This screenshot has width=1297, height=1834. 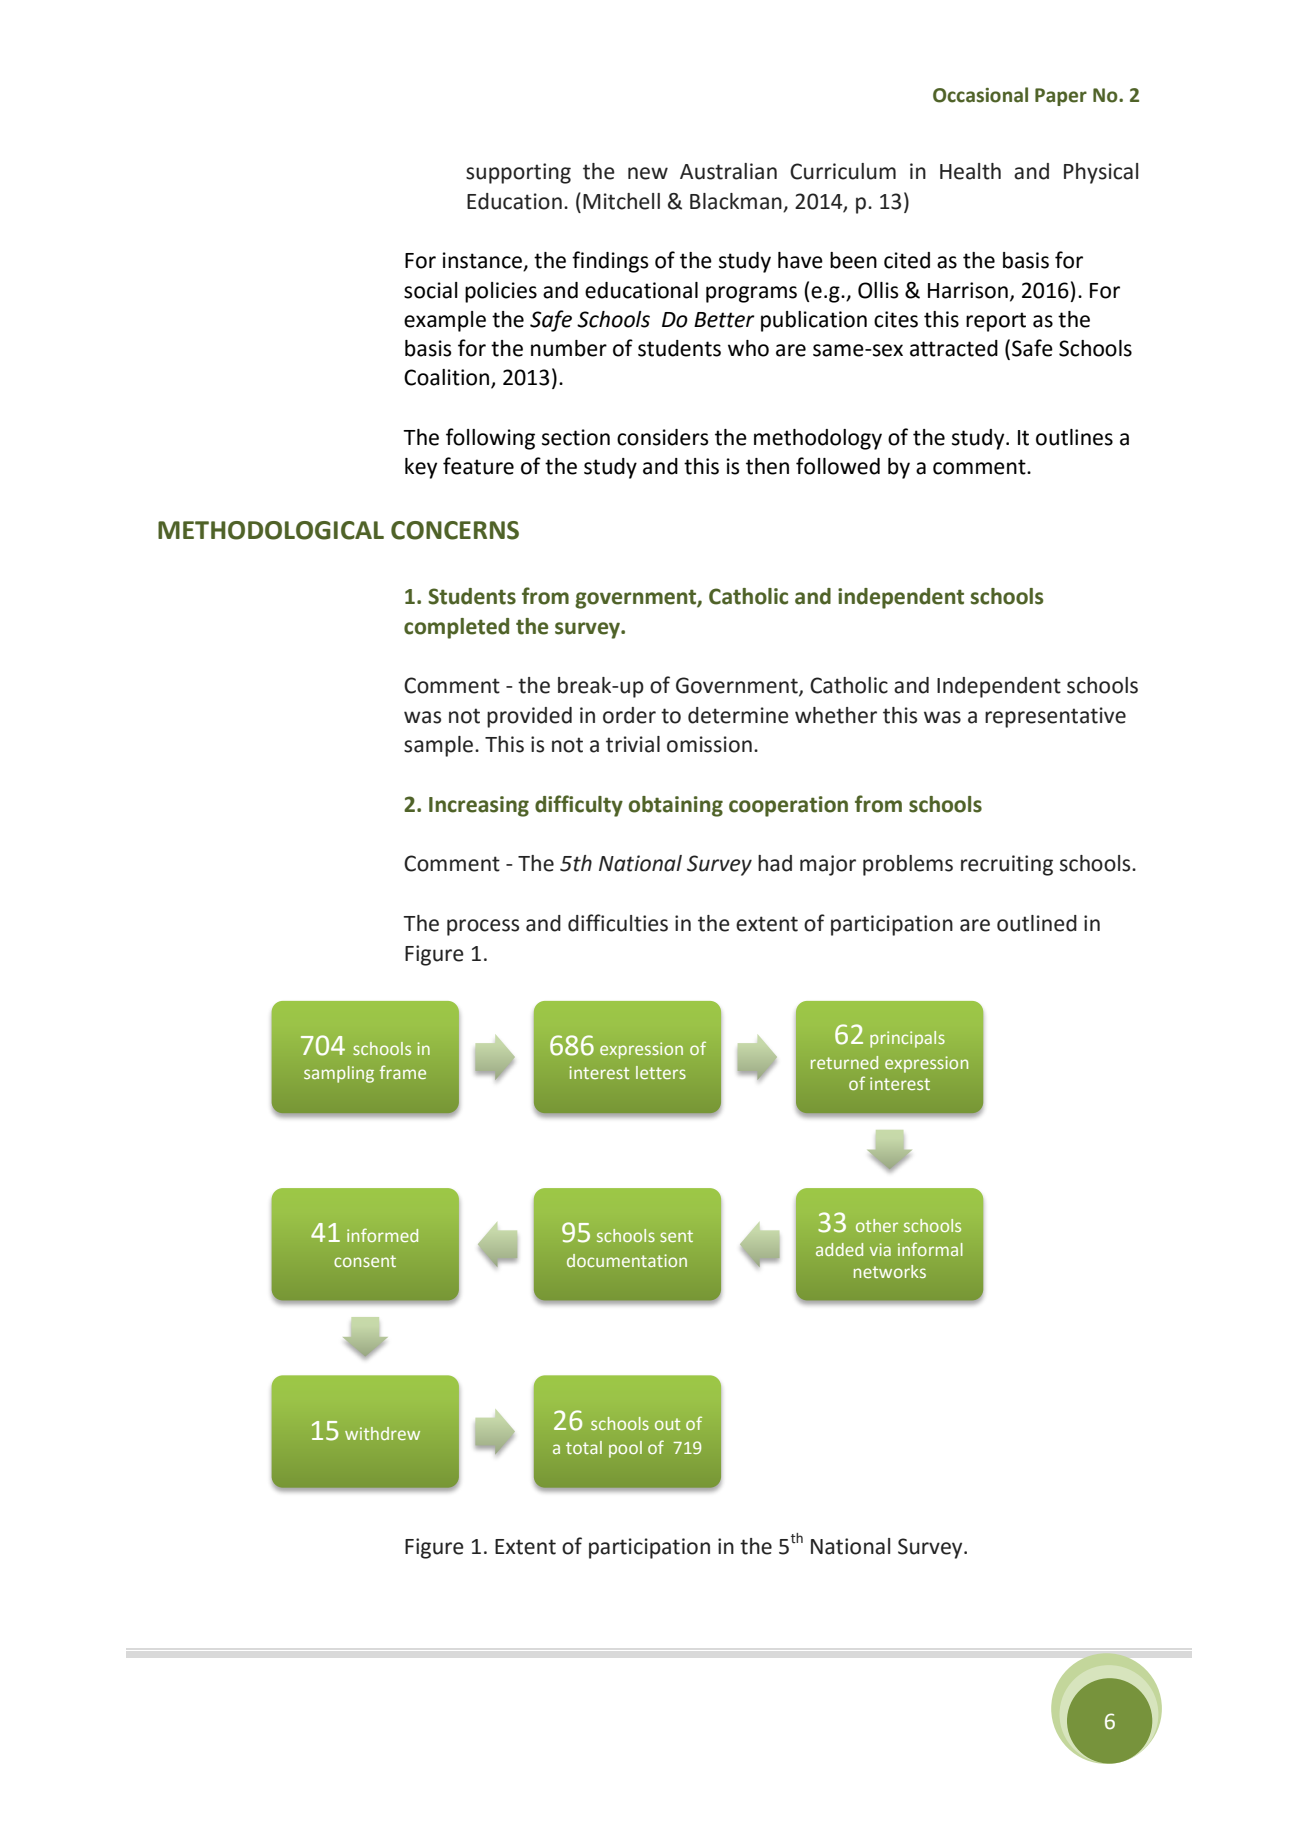 I want to click on sample, so click(x=440, y=746).
